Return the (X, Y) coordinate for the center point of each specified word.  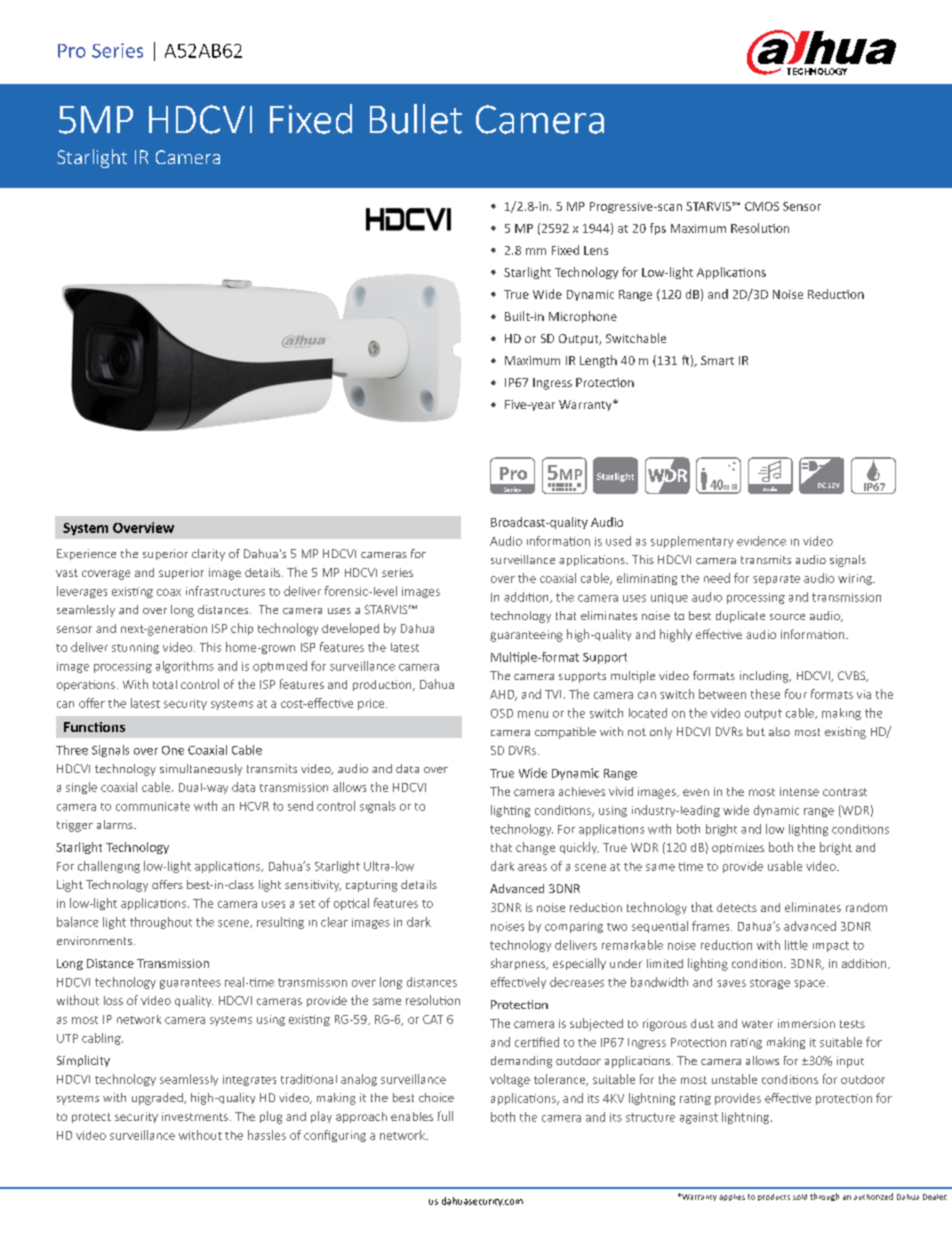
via (864, 694)
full (445, 1116)
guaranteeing (526, 636)
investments (195, 1116)
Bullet (416, 119)
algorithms (185, 667)
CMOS (762, 206)
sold (800, 1197)
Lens (596, 250)
